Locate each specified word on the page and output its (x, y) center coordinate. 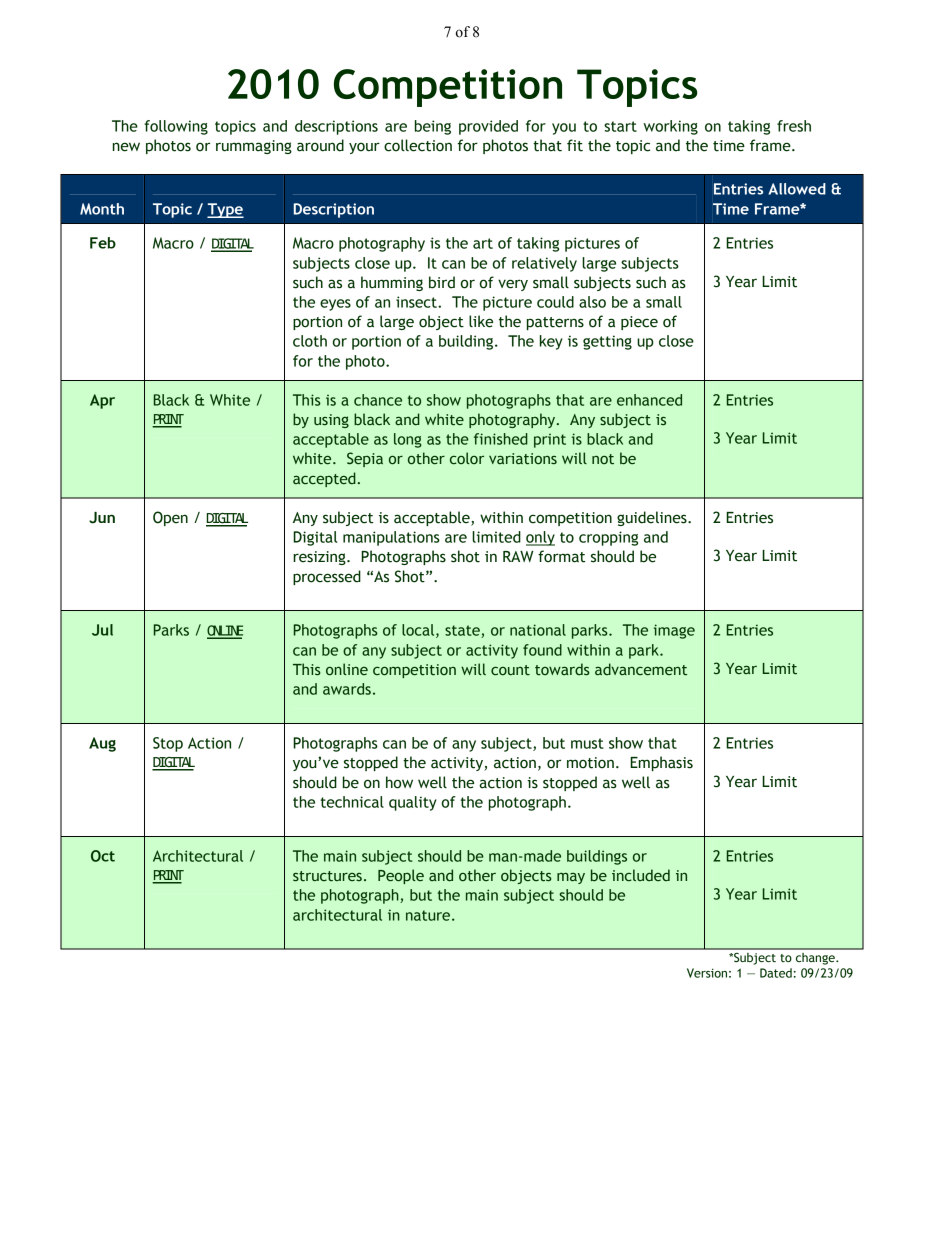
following (176, 127)
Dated (776, 973)
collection (418, 145)
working (670, 127)
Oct (103, 856)
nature (429, 915)
